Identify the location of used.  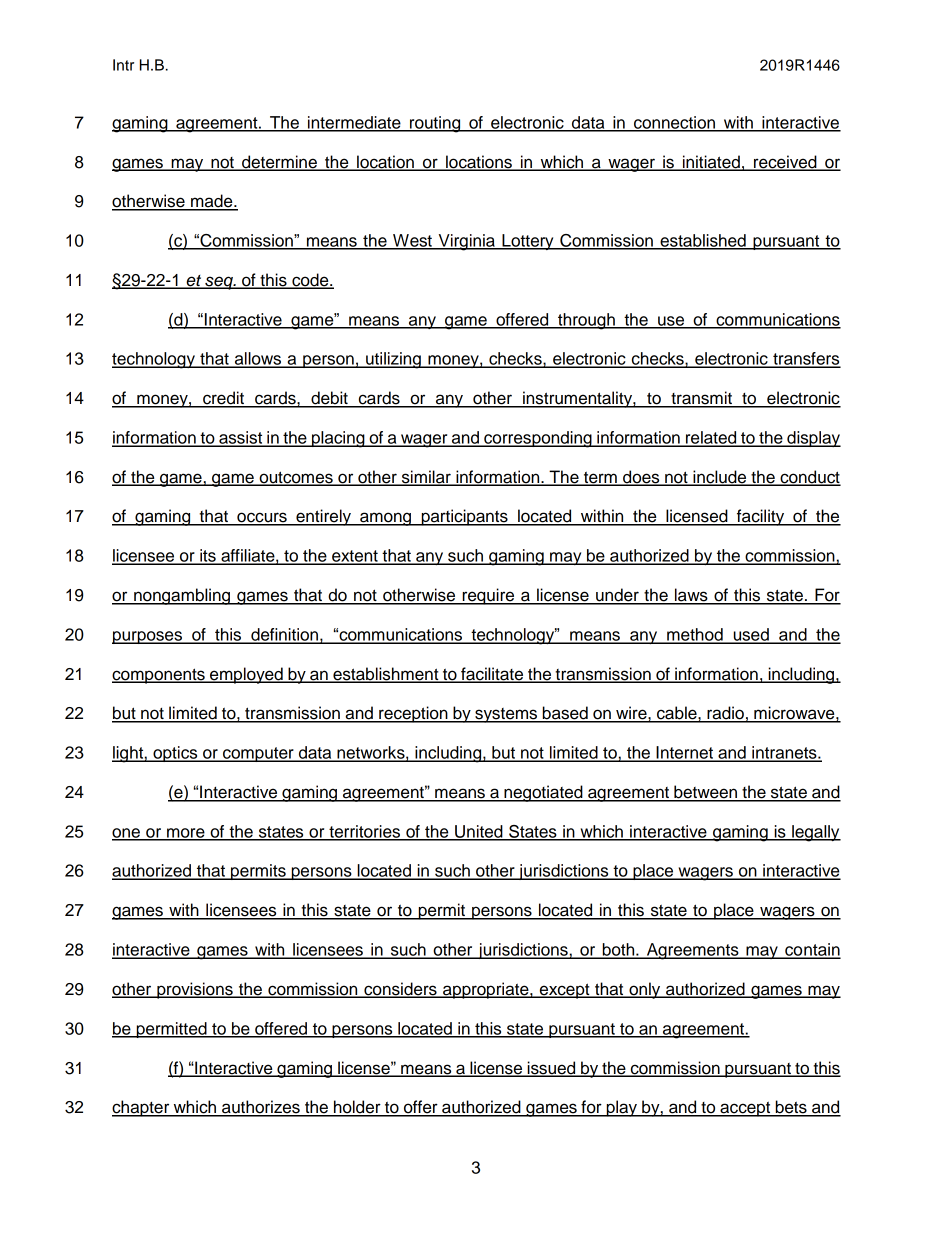
(751, 635).
